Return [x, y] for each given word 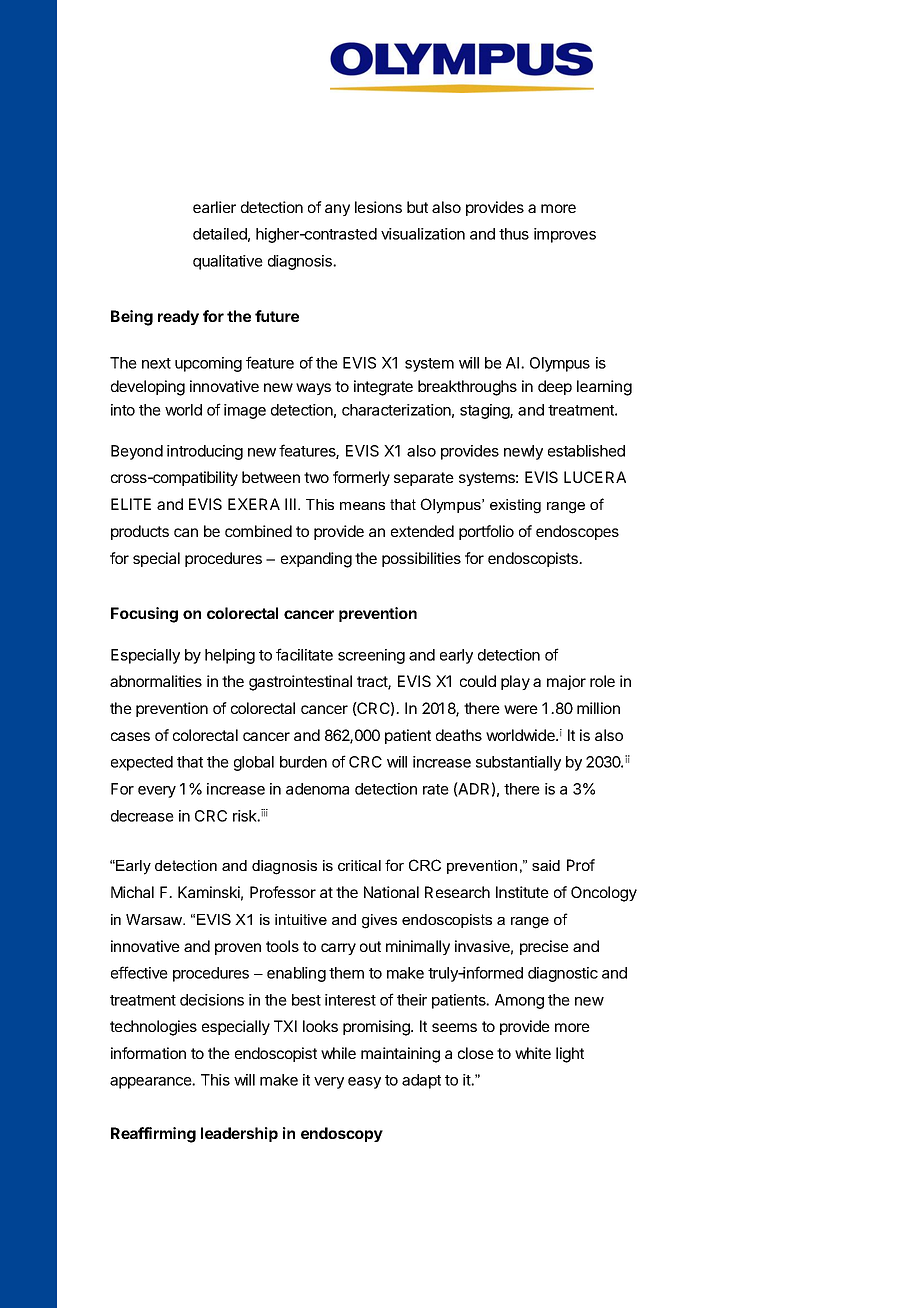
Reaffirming [153, 1135]
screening [371, 656]
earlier [214, 207]
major [566, 682]
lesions [378, 207]
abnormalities [156, 681]
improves [565, 235]
